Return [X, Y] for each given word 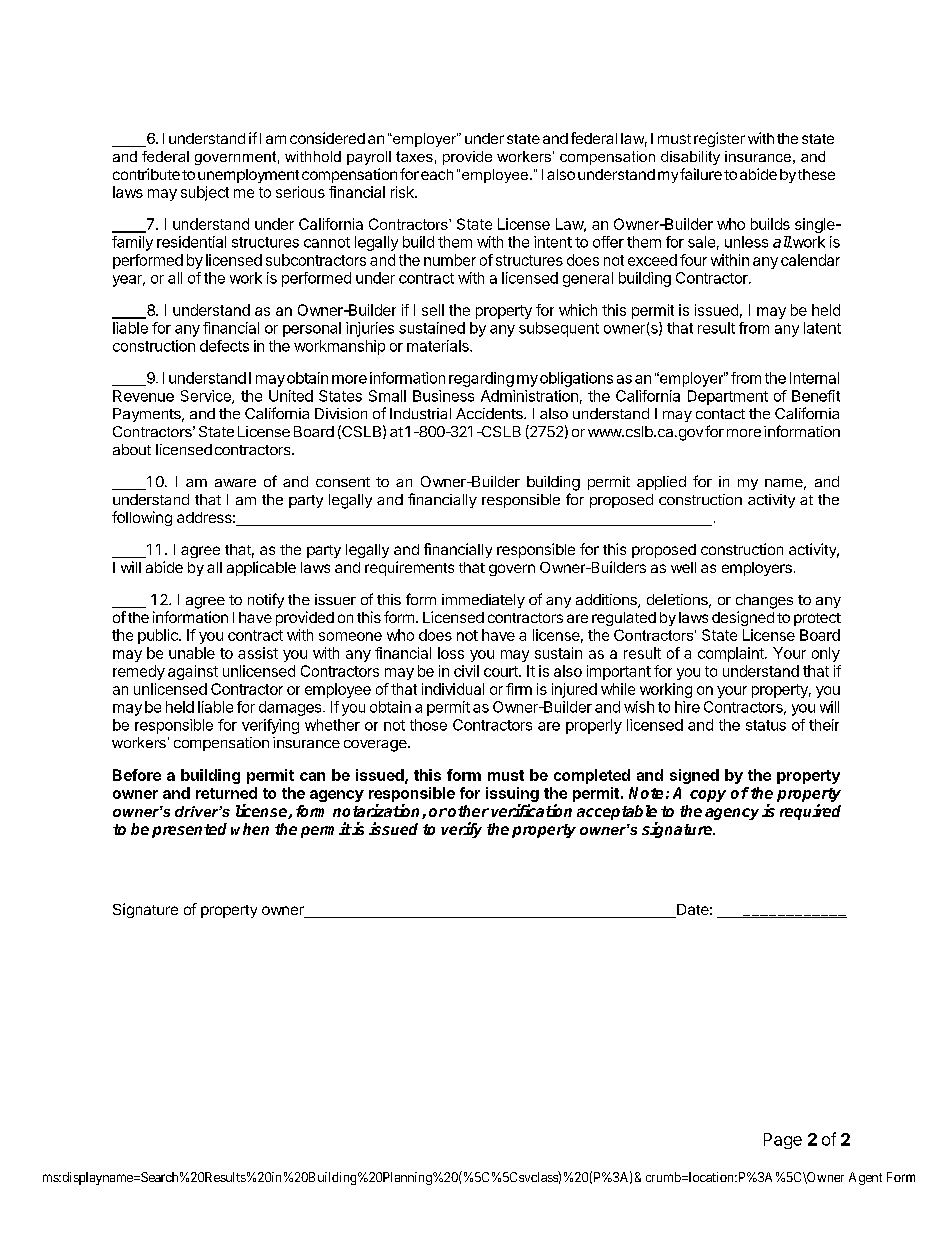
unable [192, 653]
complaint [732, 654]
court [502, 671]
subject [205, 193]
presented [189, 830]
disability [690, 158]
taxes [414, 156]
